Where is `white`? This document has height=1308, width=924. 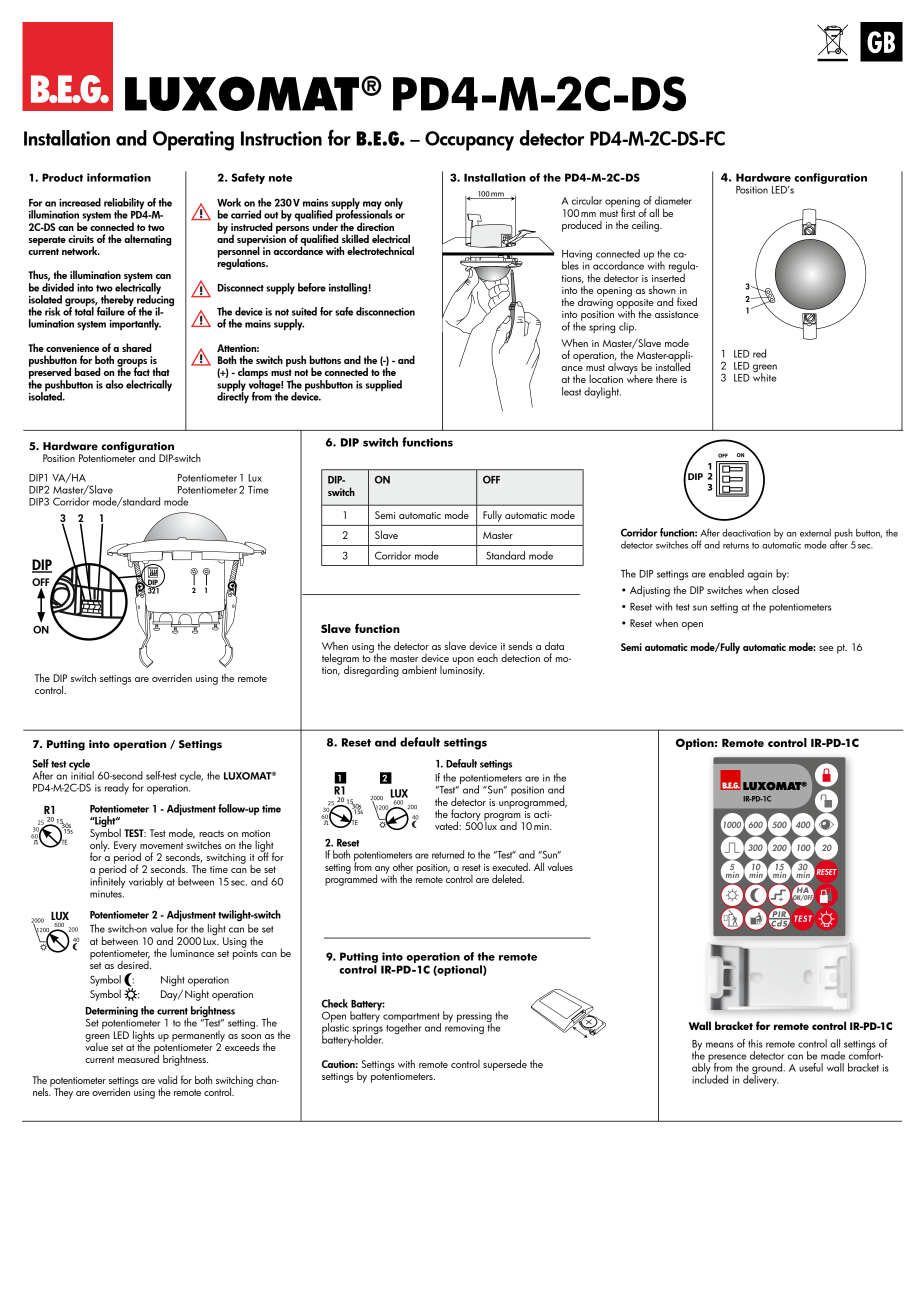
white is located at coordinates (765, 376).
